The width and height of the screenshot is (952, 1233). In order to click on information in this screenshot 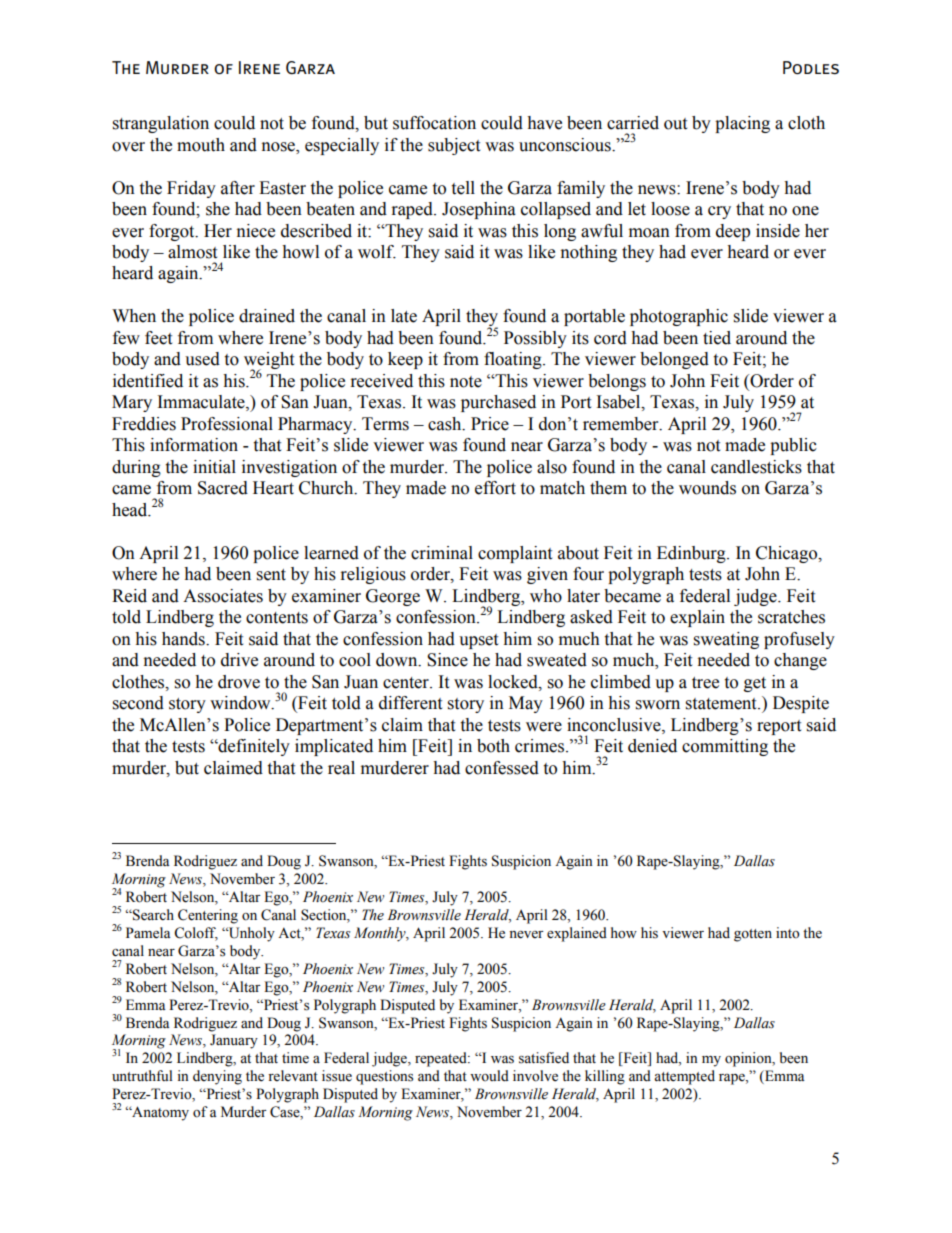, I will do `click(194, 445)`.
